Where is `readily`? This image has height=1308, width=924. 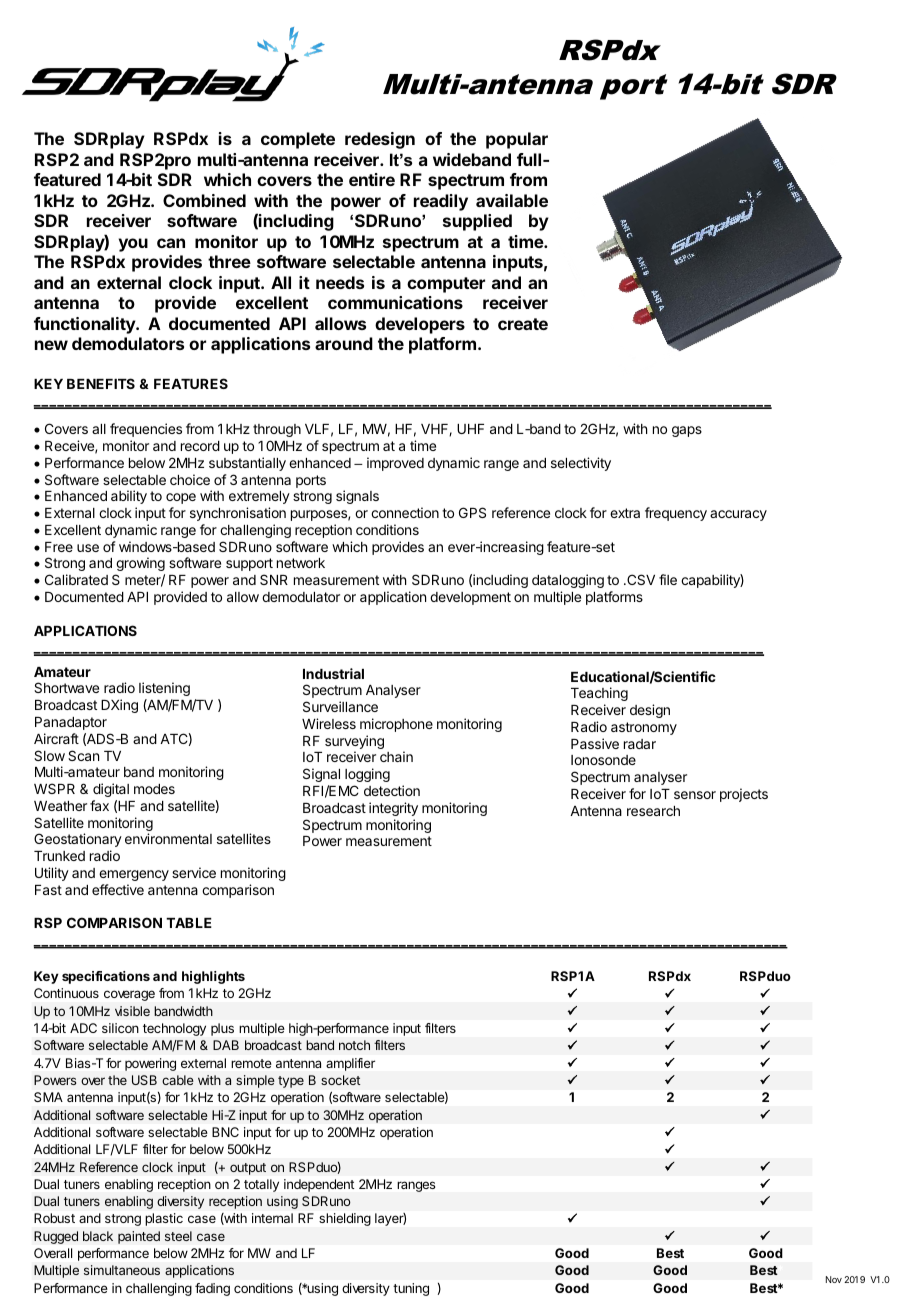 readily is located at coordinates (441, 202).
